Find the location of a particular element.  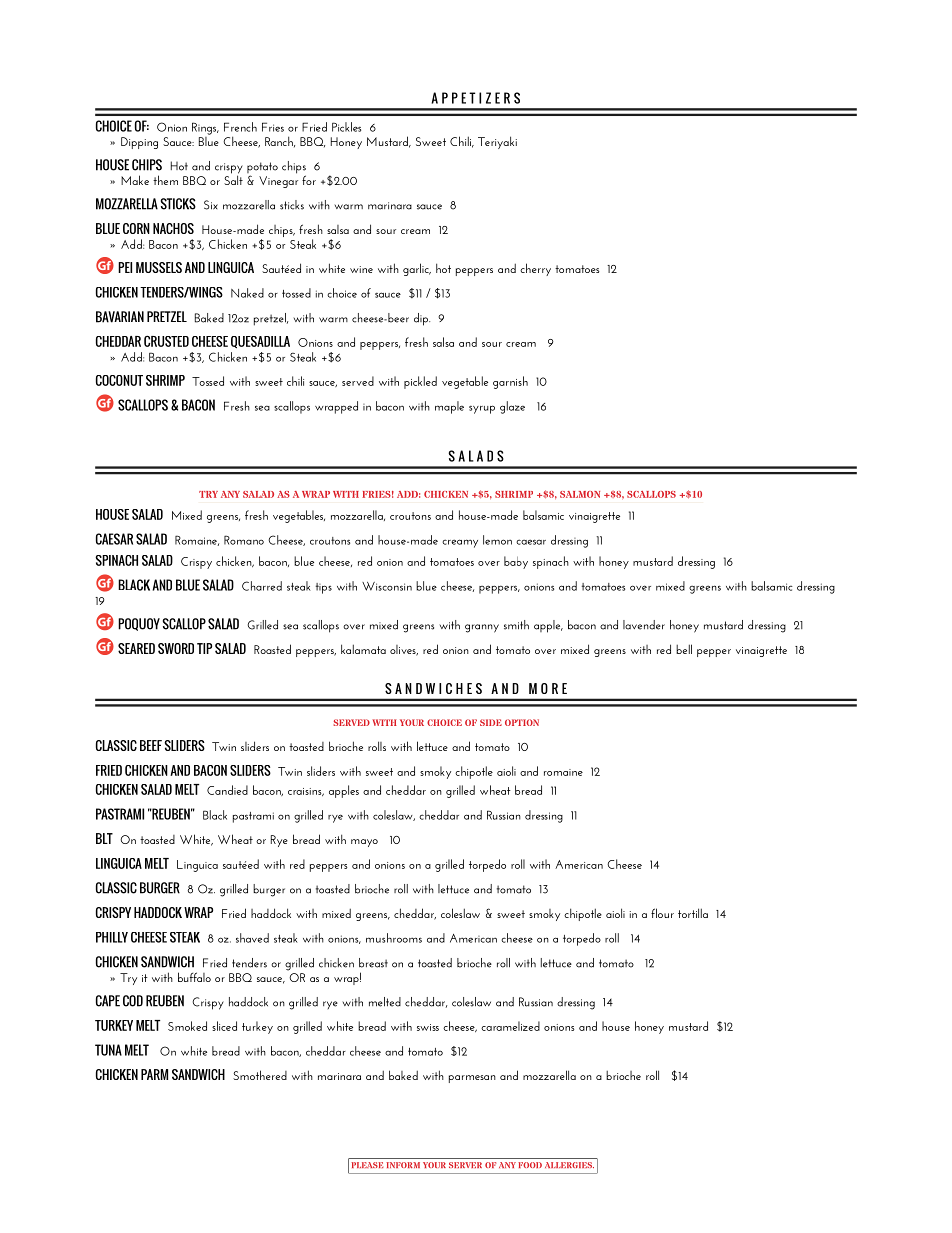

mayo is located at coordinates (364, 843).
